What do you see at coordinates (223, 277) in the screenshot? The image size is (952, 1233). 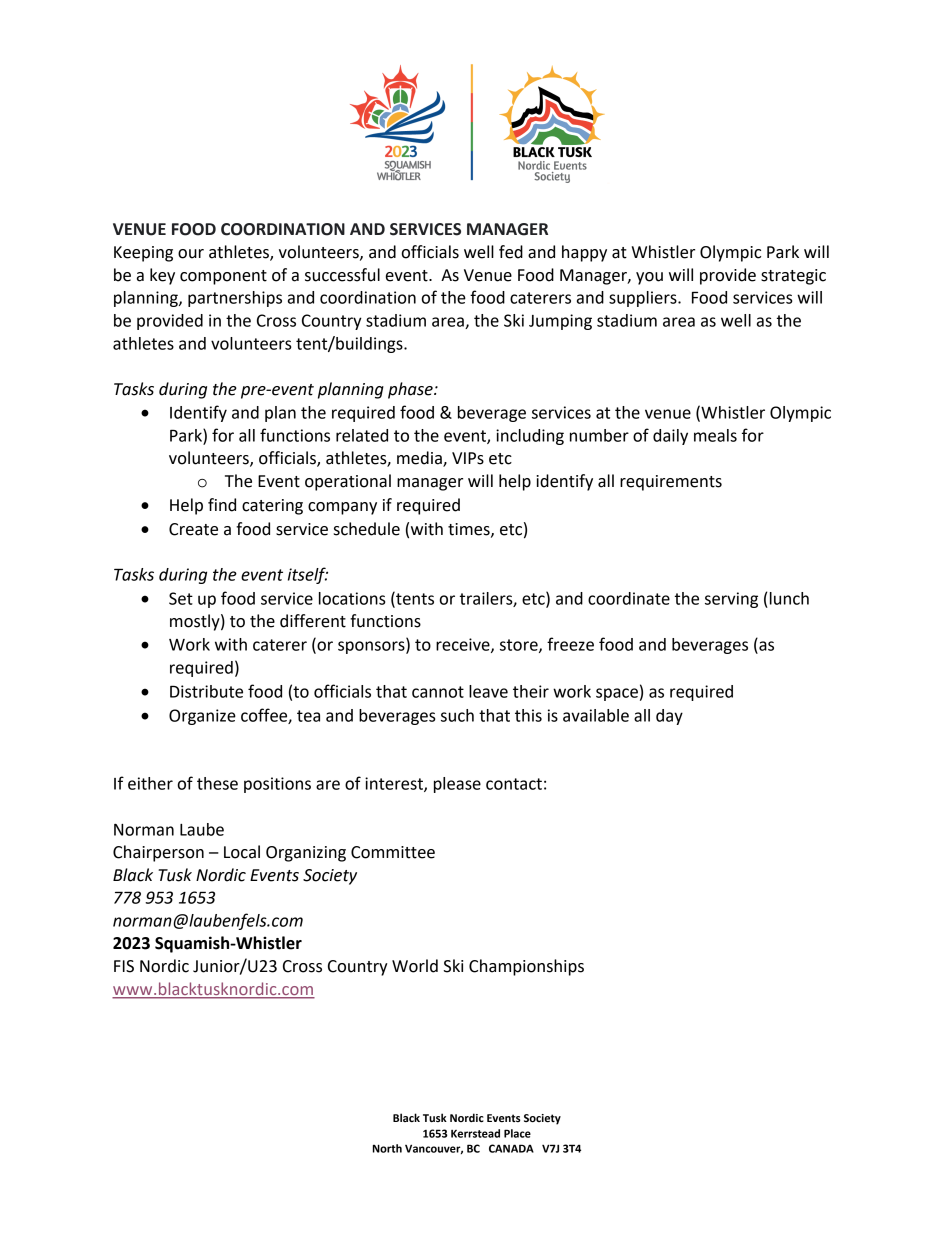 I see `component` at bounding box center [223, 277].
